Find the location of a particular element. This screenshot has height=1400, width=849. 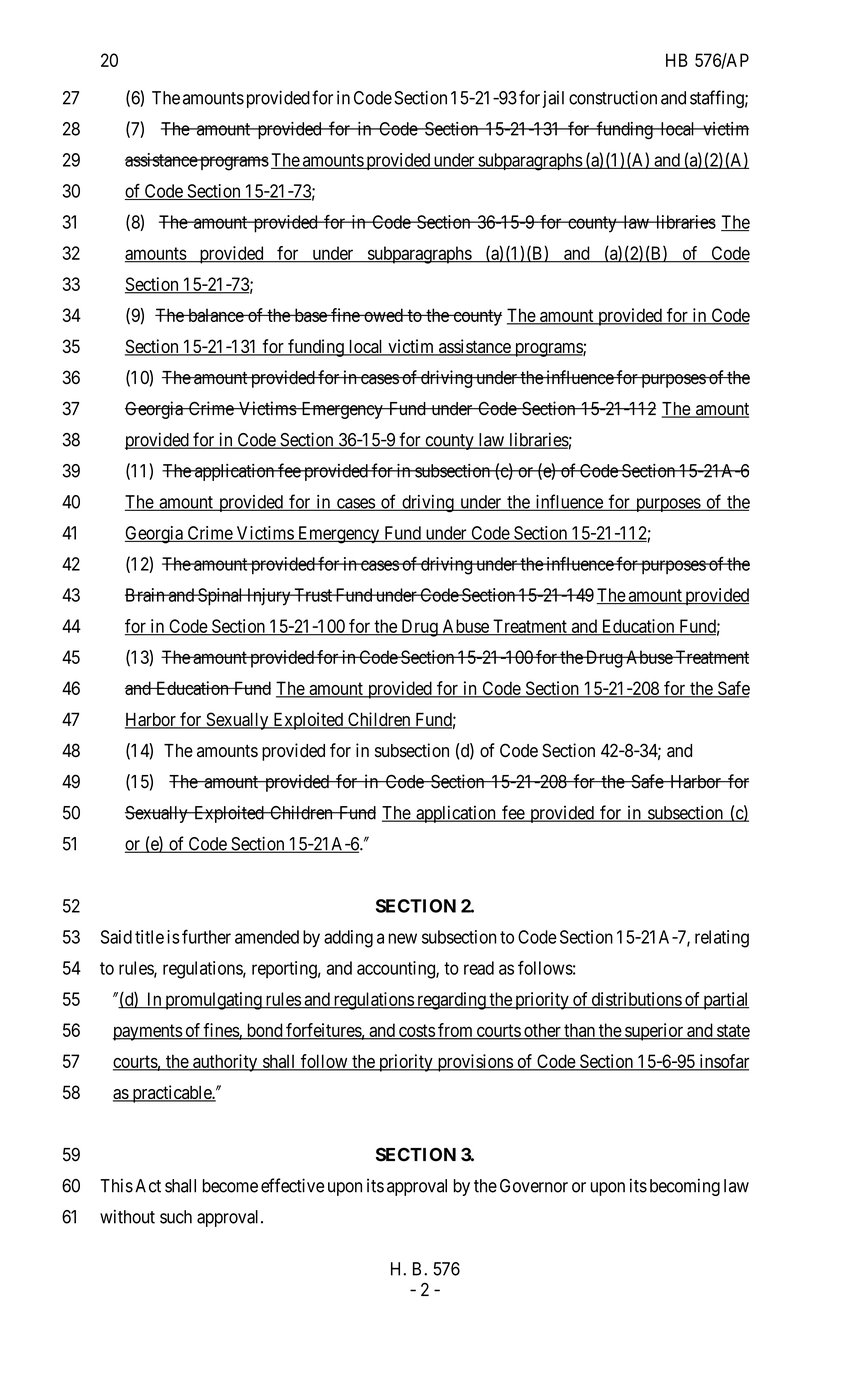

balance is located at coordinates (215, 315).
